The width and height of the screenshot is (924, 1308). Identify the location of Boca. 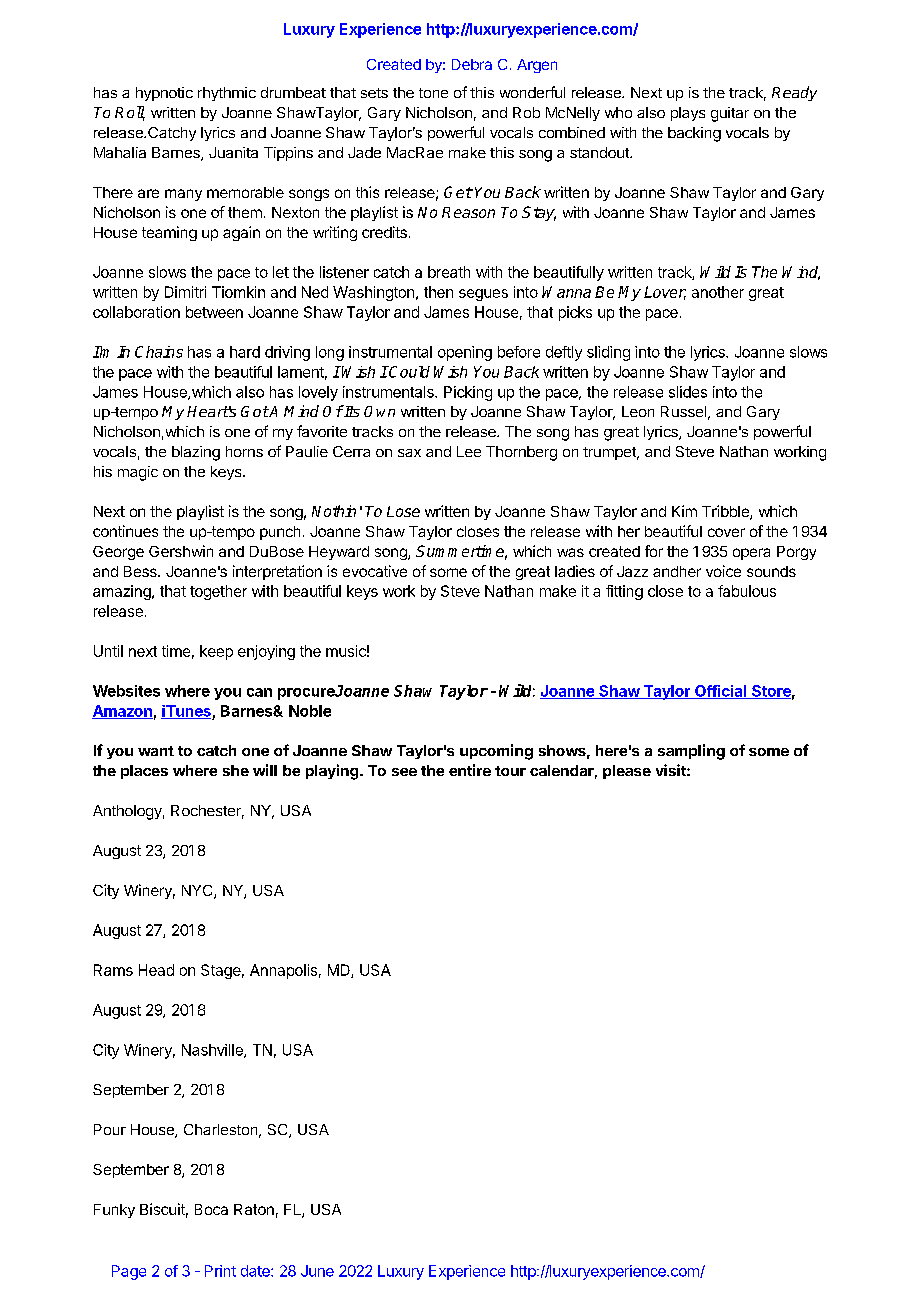
(211, 1209).
